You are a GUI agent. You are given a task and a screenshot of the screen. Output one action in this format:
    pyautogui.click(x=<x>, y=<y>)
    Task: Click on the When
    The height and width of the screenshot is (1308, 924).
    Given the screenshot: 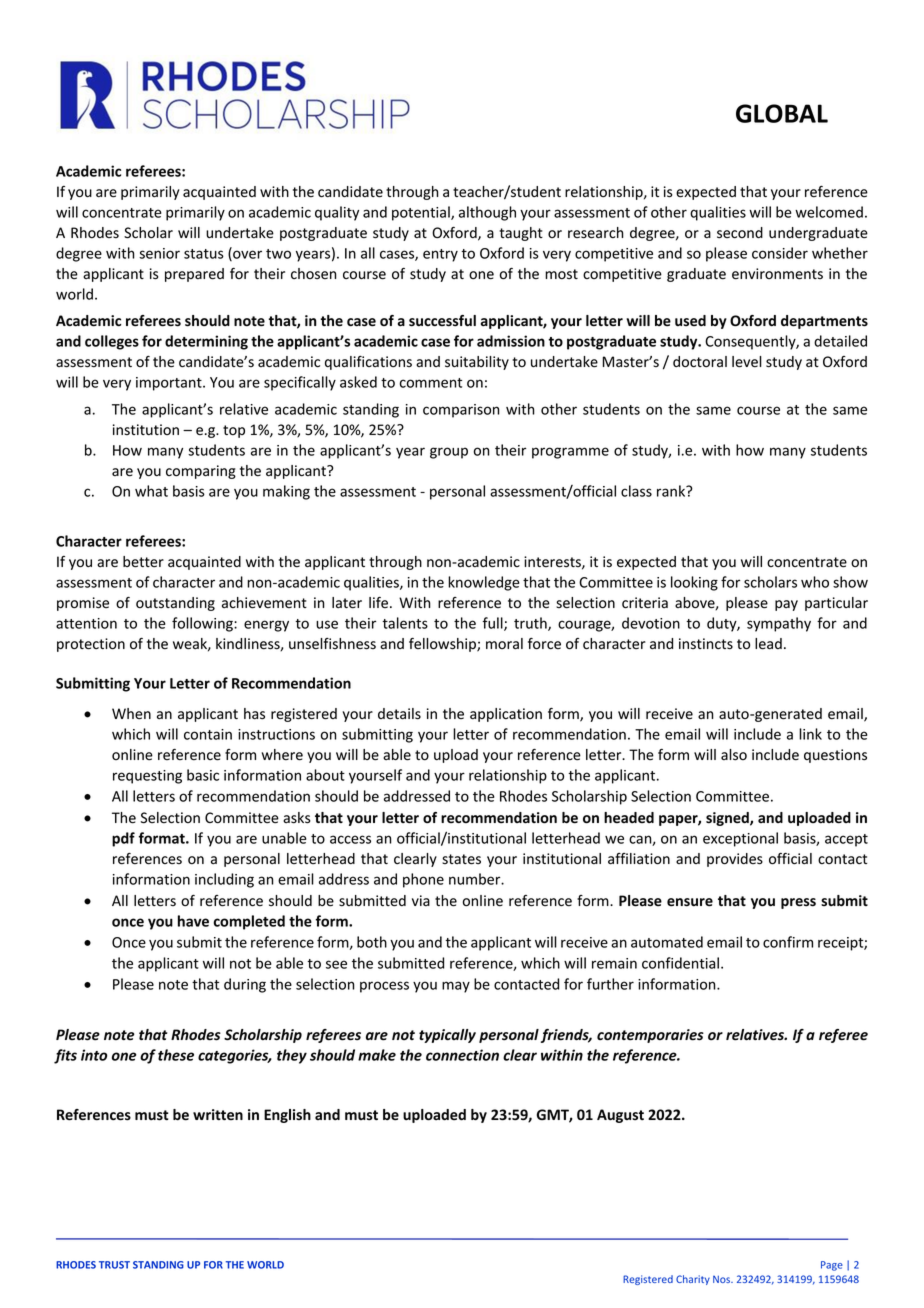 What is the action you would take?
    pyautogui.click(x=131, y=714)
